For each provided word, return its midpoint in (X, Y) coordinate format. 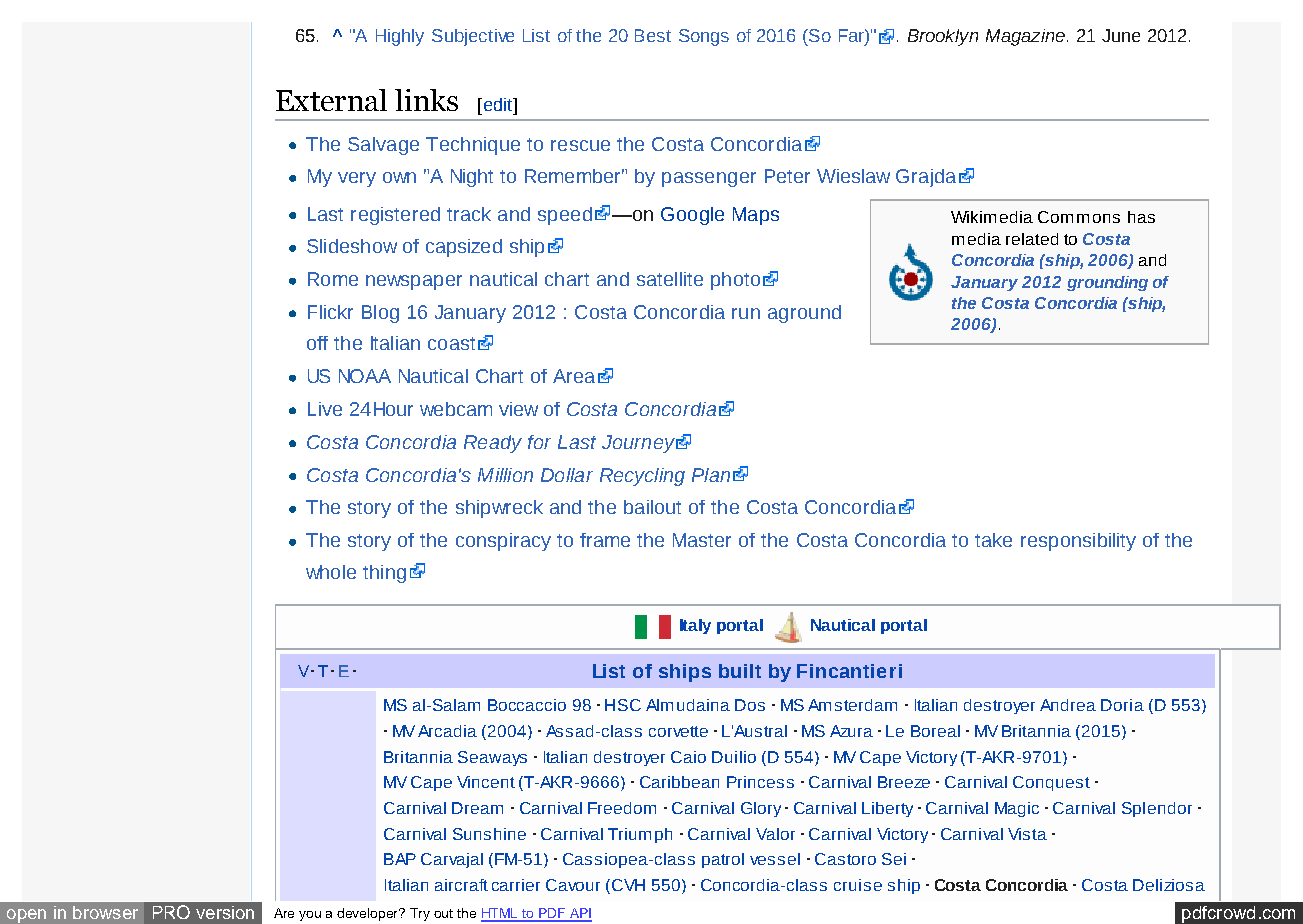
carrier (516, 885)
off (317, 343)
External (331, 100)
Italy (695, 626)
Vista (1027, 834)
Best (653, 35)
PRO (171, 912)
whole (331, 572)
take (993, 540)
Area (574, 376)
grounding (1107, 283)
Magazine (1025, 37)
